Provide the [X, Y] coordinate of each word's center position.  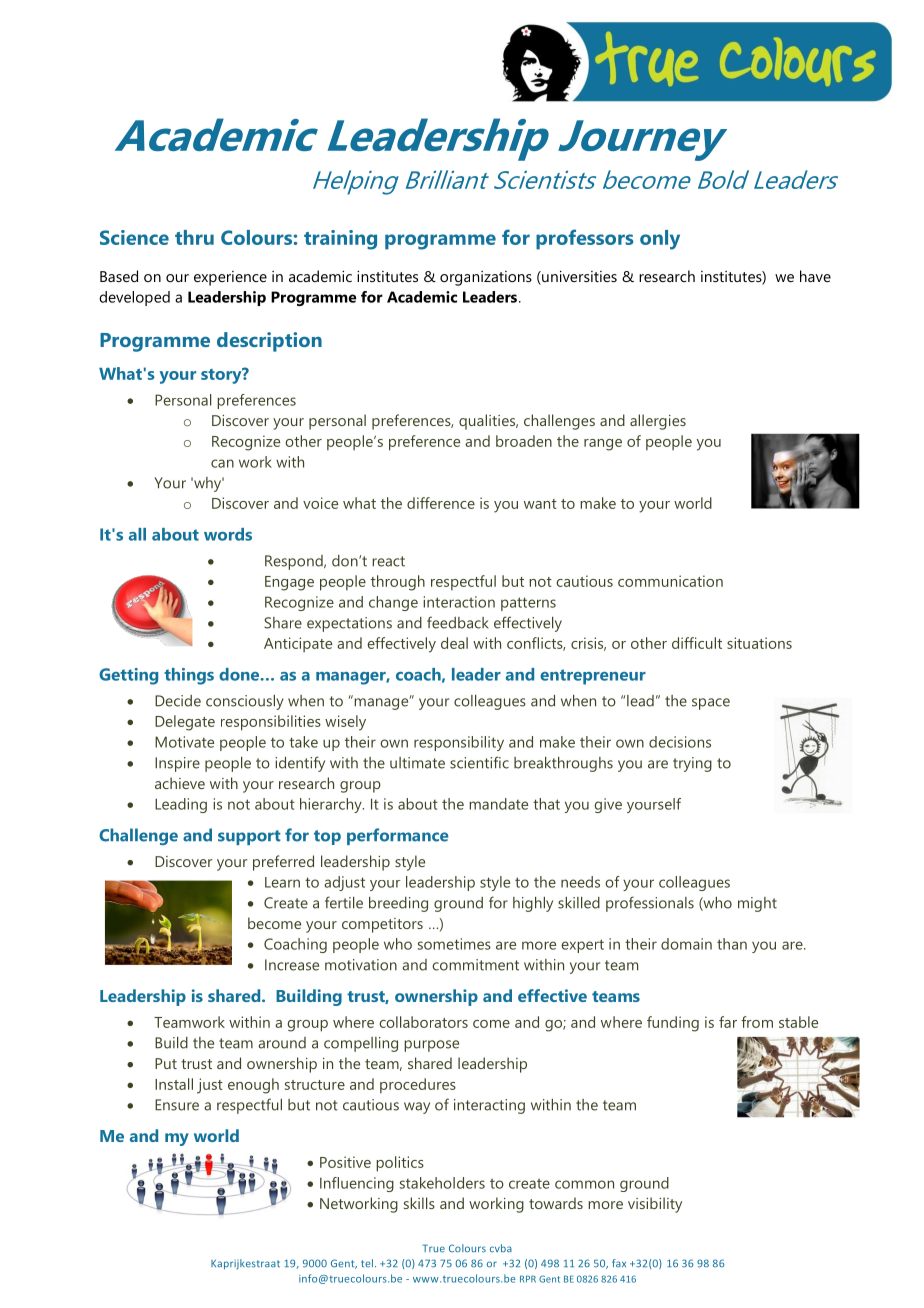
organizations [486, 278]
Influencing [357, 1184]
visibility [655, 1205]
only [660, 240]
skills [419, 1203]
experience [230, 278]
